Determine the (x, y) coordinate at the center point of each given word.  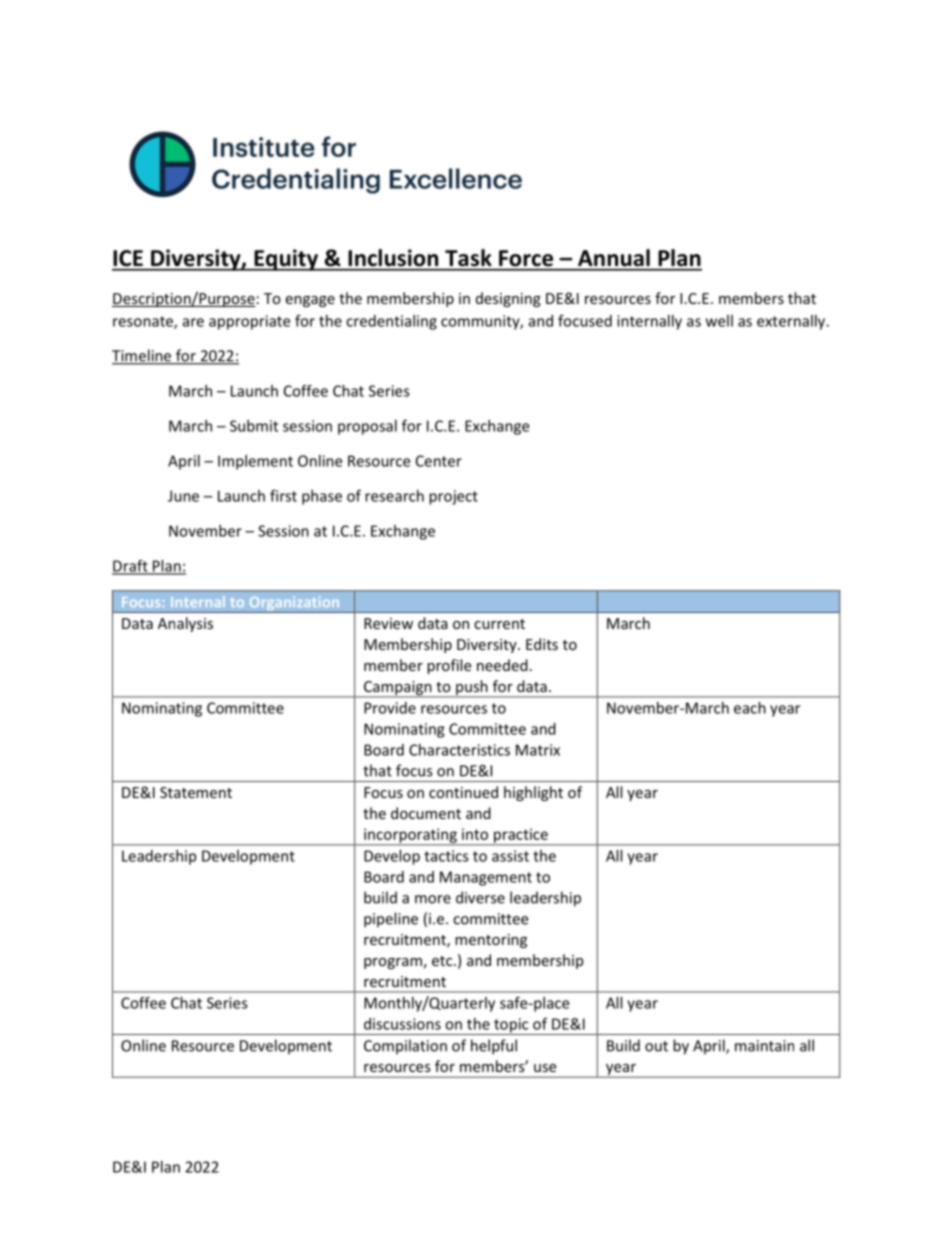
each (750, 708)
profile (449, 666)
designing (508, 299)
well (719, 321)
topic (511, 1026)
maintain (764, 1046)
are (193, 322)
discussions (402, 1024)
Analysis (185, 624)
